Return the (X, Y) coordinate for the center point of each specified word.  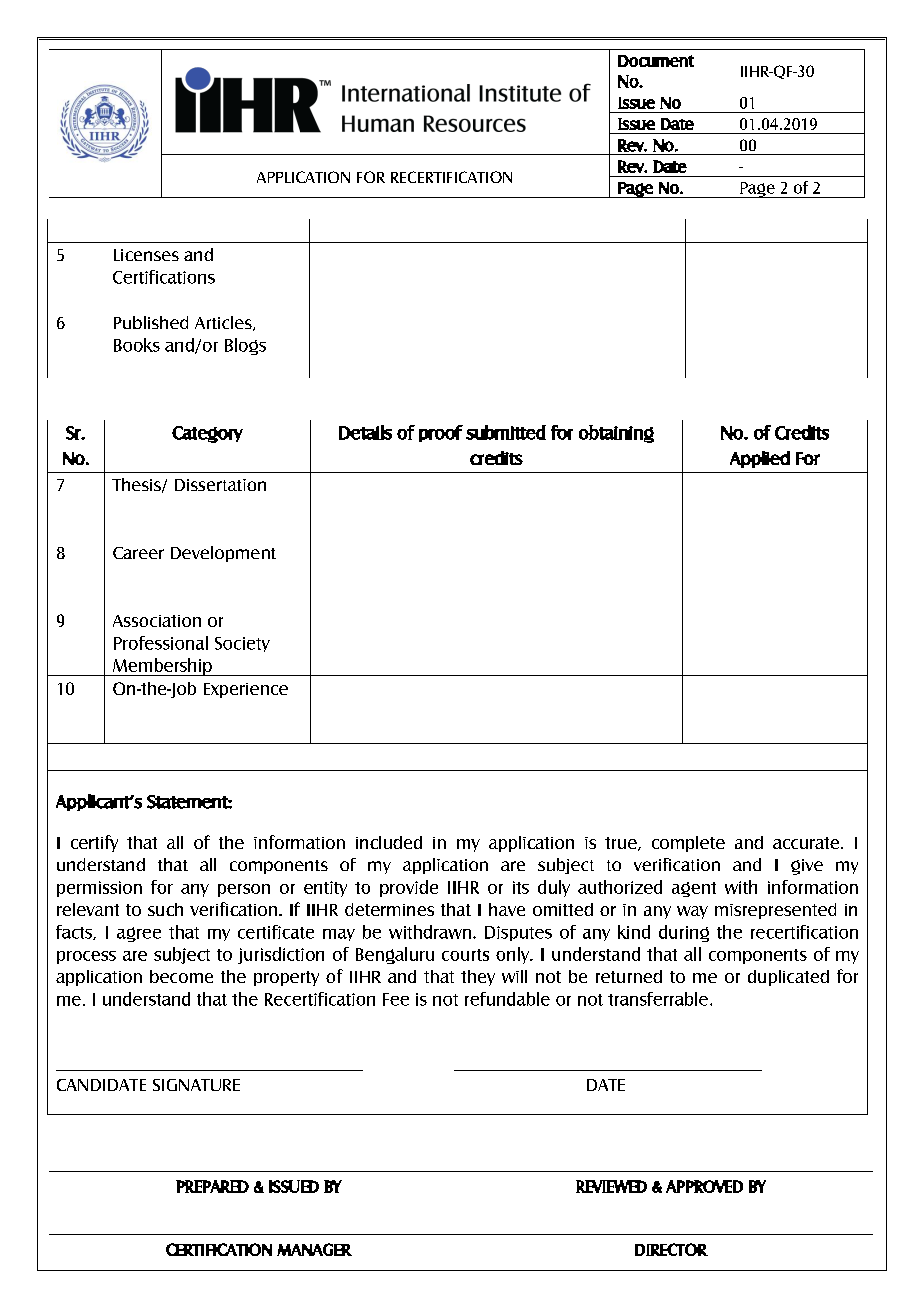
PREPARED (212, 1186)
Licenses (146, 255)
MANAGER (314, 1249)
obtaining (616, 434)
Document (656, 61)
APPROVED (704, 1186)
